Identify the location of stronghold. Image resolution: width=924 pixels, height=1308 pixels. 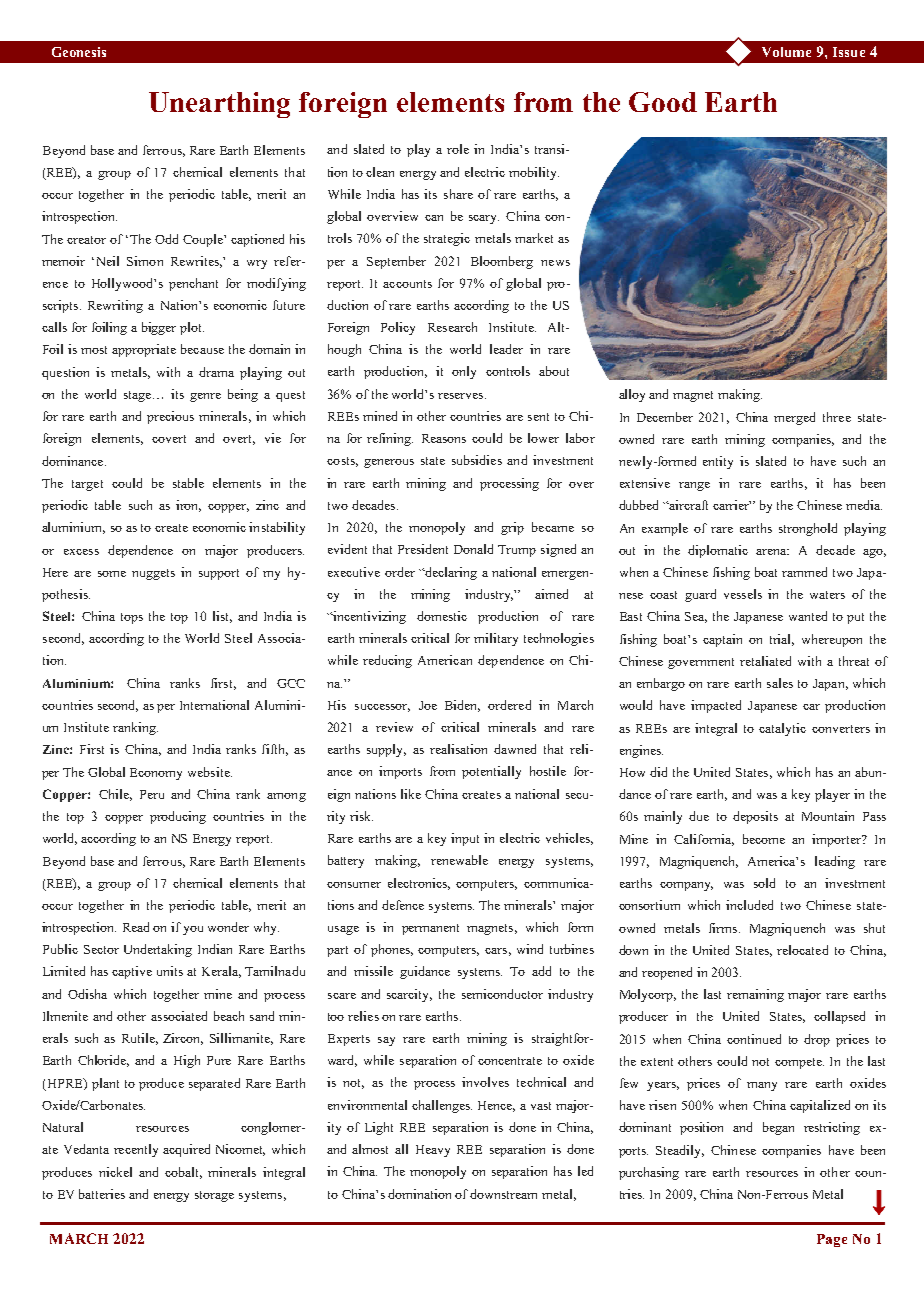
(808, 529).
